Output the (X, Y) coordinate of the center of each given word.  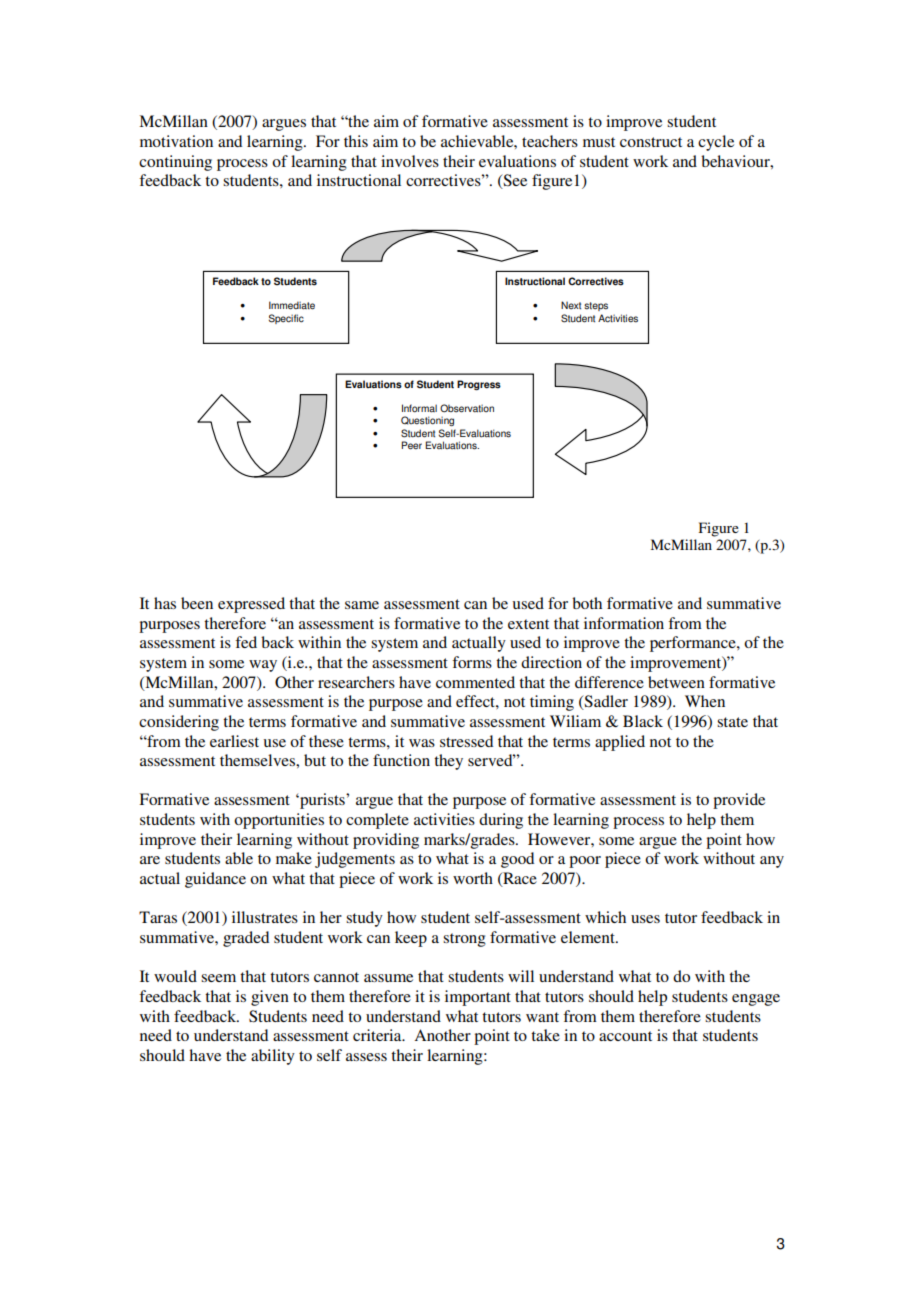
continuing (175, 163)
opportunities (279, 821)
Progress (479, 385)
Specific (286, 319)
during (501, 821)
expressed (251, 605)
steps (596, 306)
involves (410, 161)
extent (528, 624)
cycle (716, 143)
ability (273, 1057)
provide (739, 801)
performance (694, 644)
